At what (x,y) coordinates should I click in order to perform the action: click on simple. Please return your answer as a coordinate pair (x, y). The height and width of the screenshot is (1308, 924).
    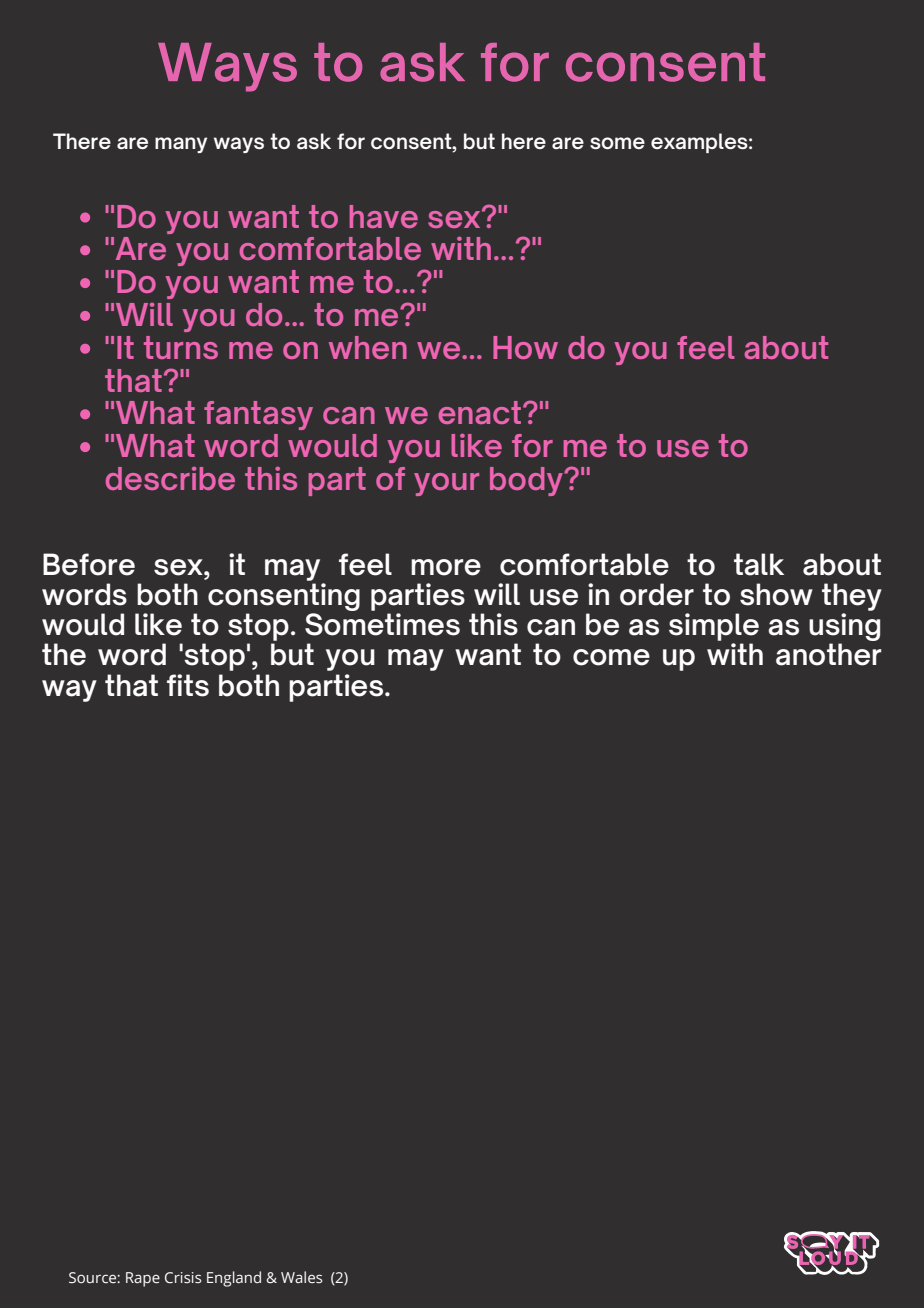
    Looking at the image, I should click on (714, 627).
